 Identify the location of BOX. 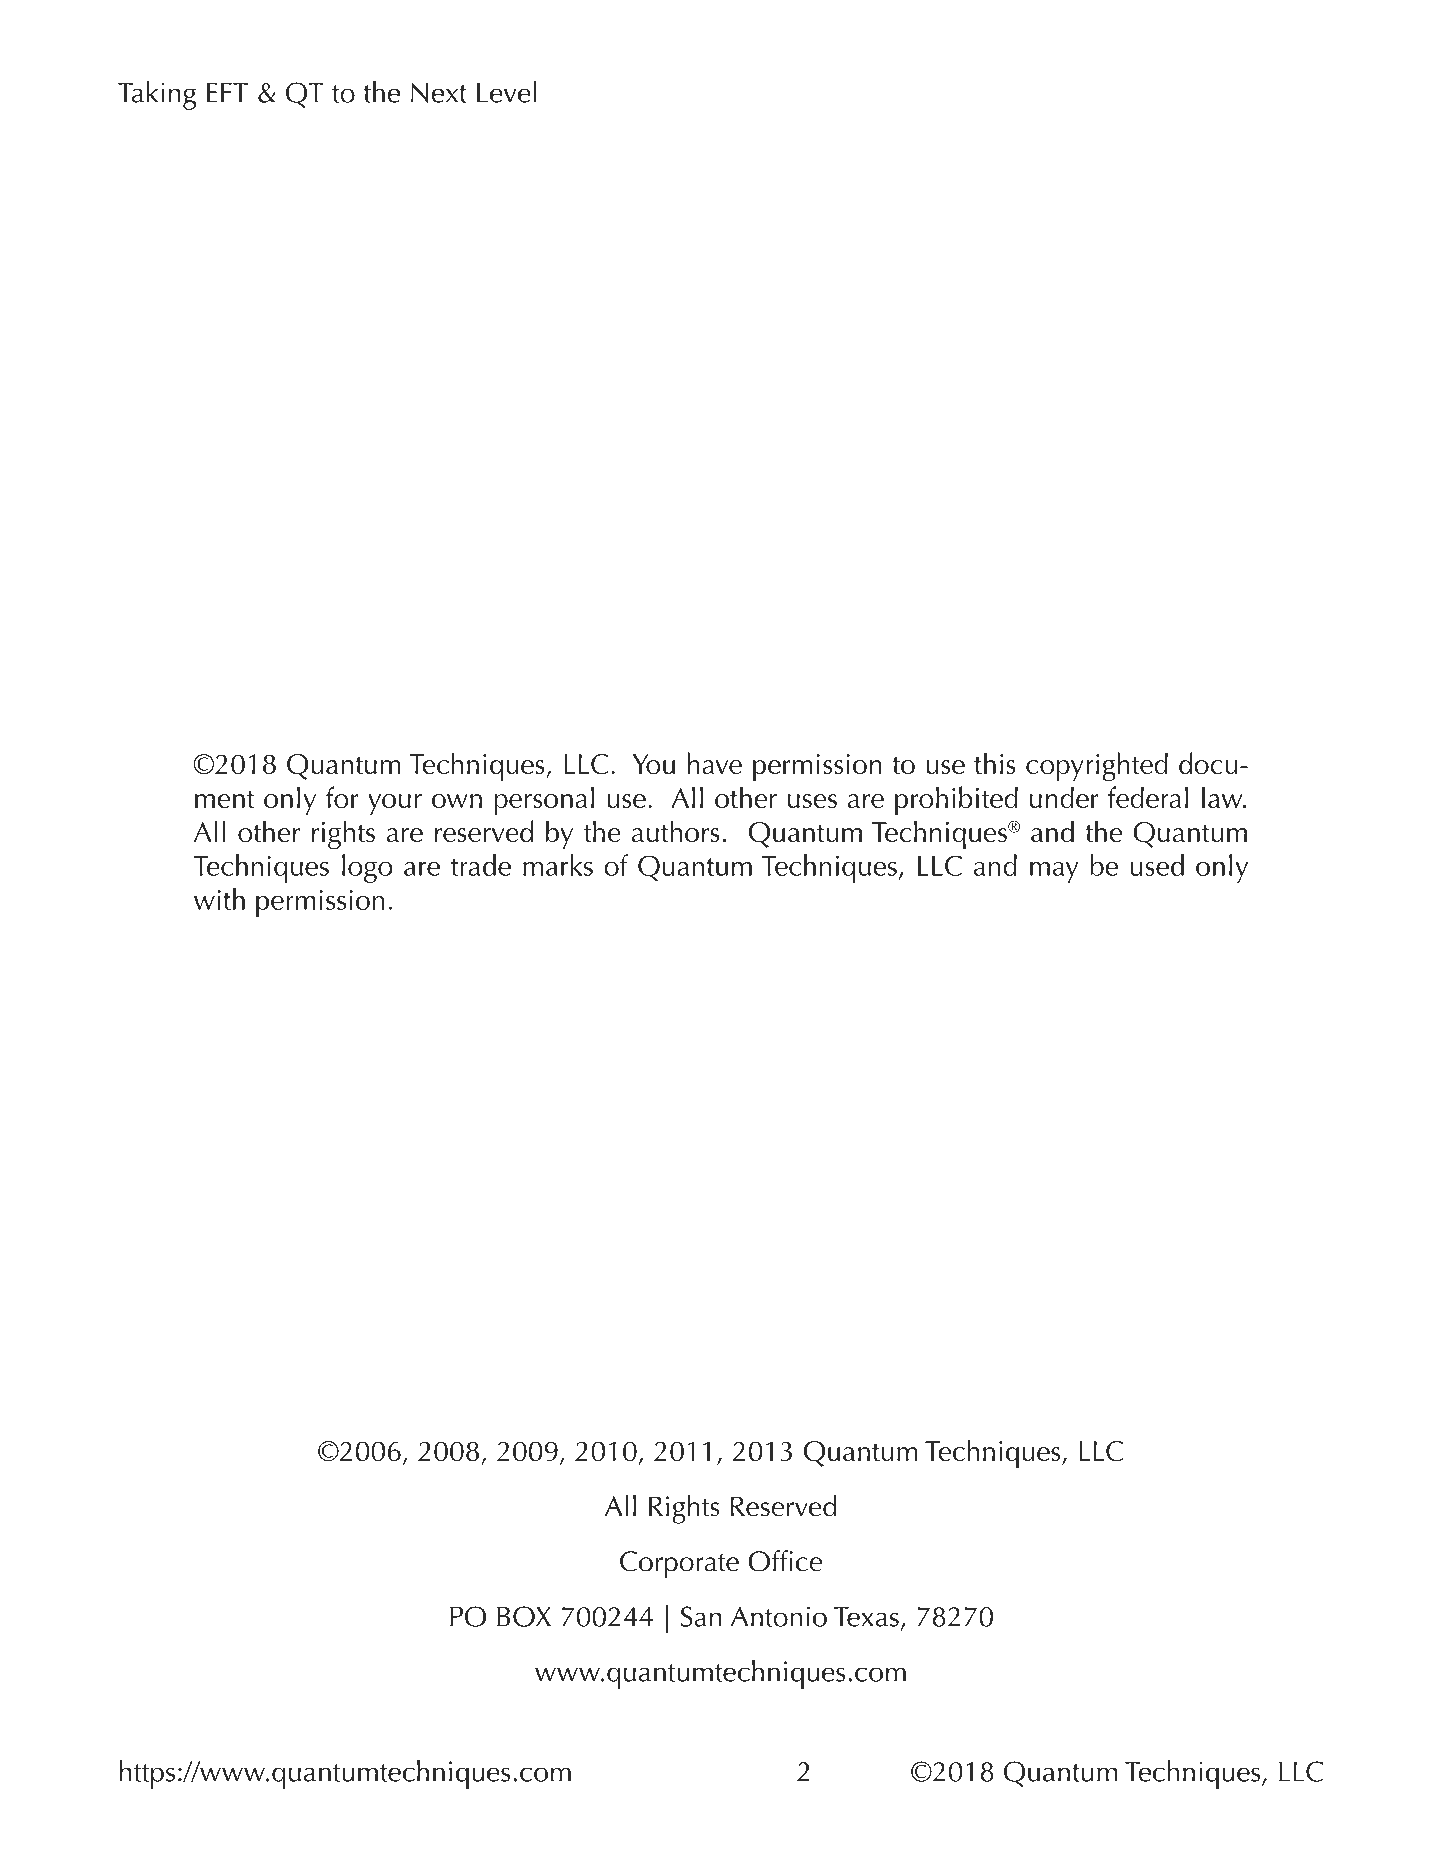
(524, 1616).
